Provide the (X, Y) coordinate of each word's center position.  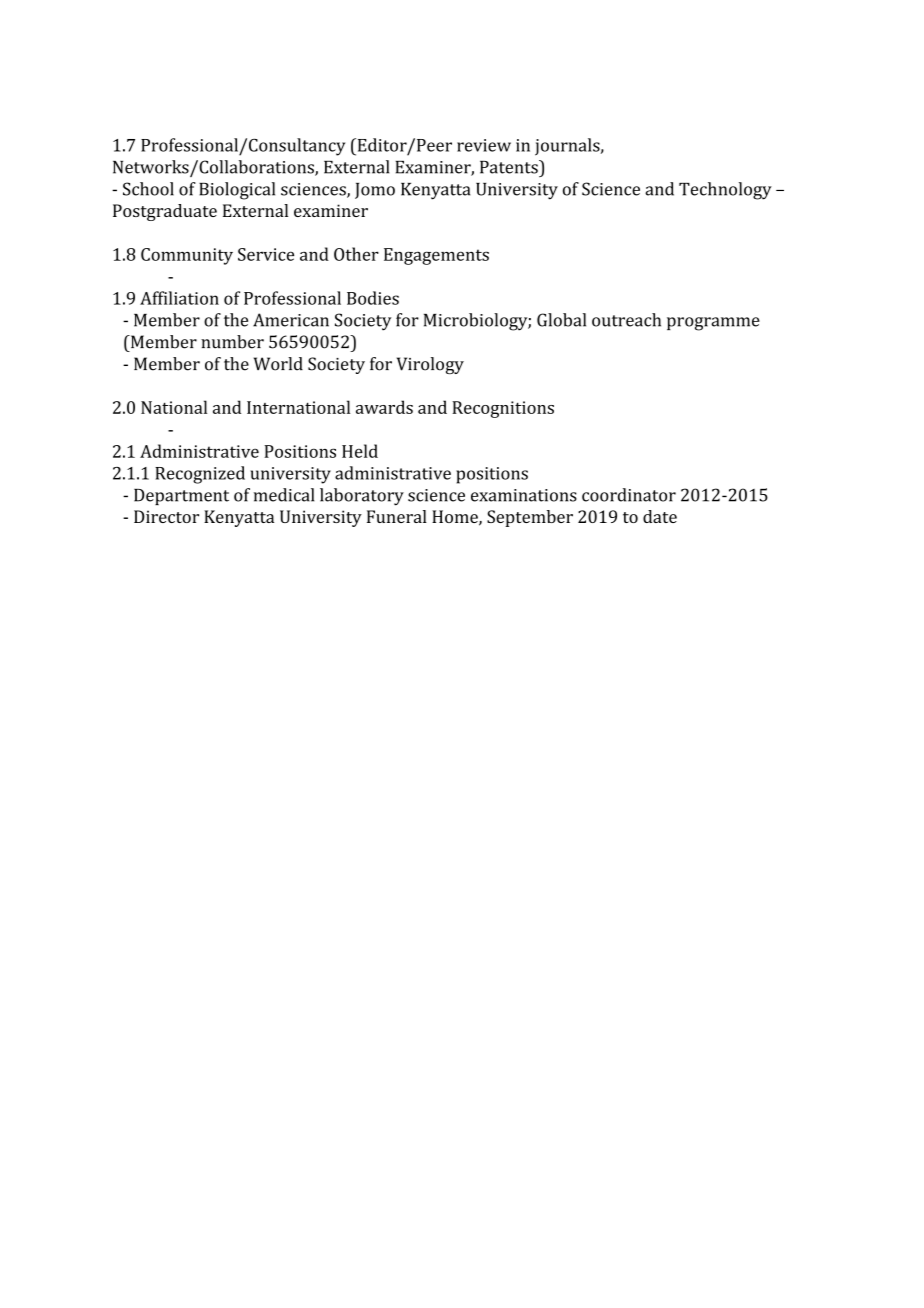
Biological (237, 191)
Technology (725, 191)
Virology (430, 365)
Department (181, 497)
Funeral (397, 516)
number (232, 342)
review (484, 145)
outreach (626, 320)
